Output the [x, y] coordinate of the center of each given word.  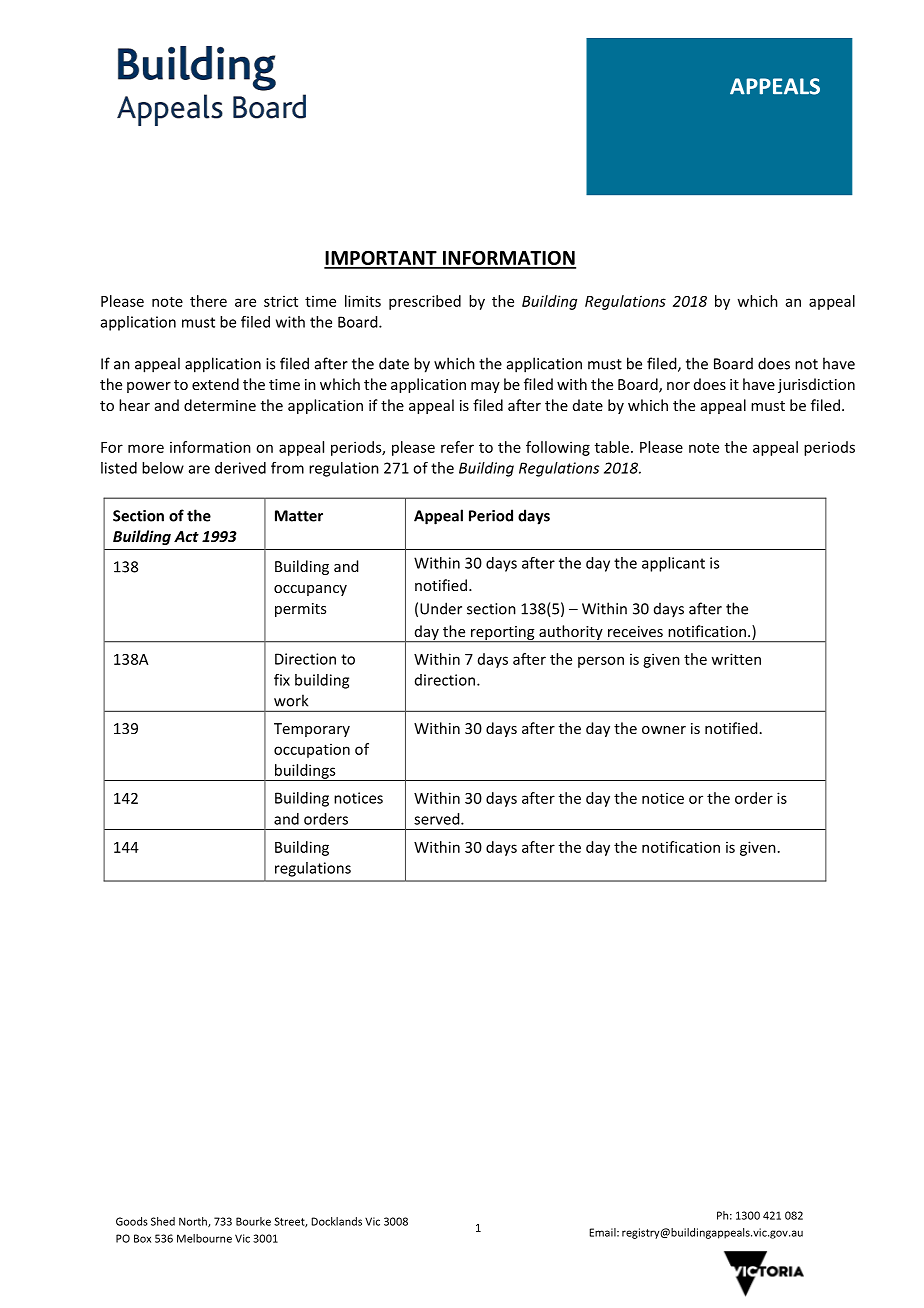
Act [186, 536]
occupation [312, 751]
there [208, 301]
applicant [673, 564]
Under [441, 608]
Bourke [253, 1221]
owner [664, 730]
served [438, 819]
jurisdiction [816, 385]
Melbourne [204, 1238]
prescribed [425, 302]
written [736, 659]
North [194, 1222]
